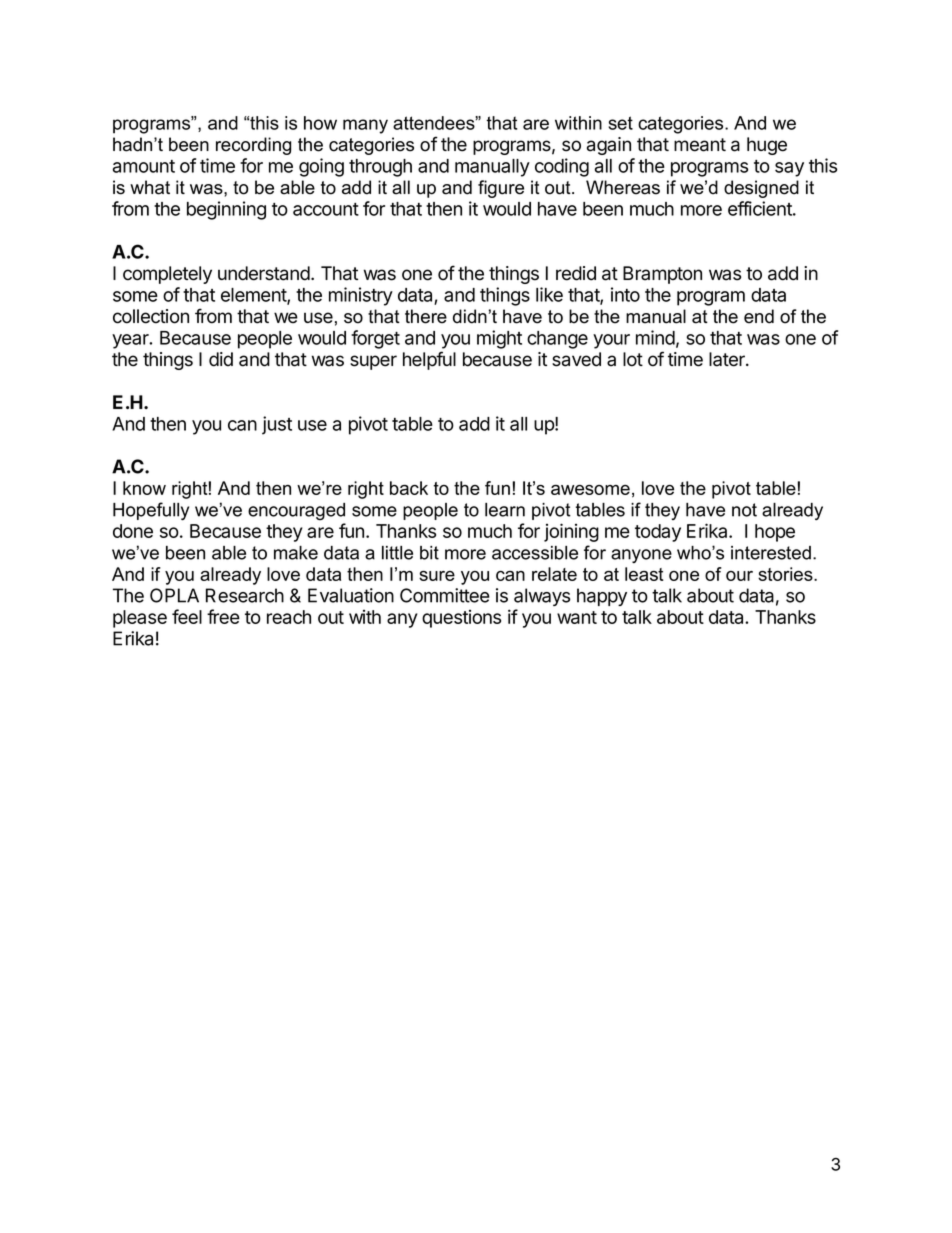 This screenshot has height=1233, width=952. I want to click on Committee, so click(445, 595).
